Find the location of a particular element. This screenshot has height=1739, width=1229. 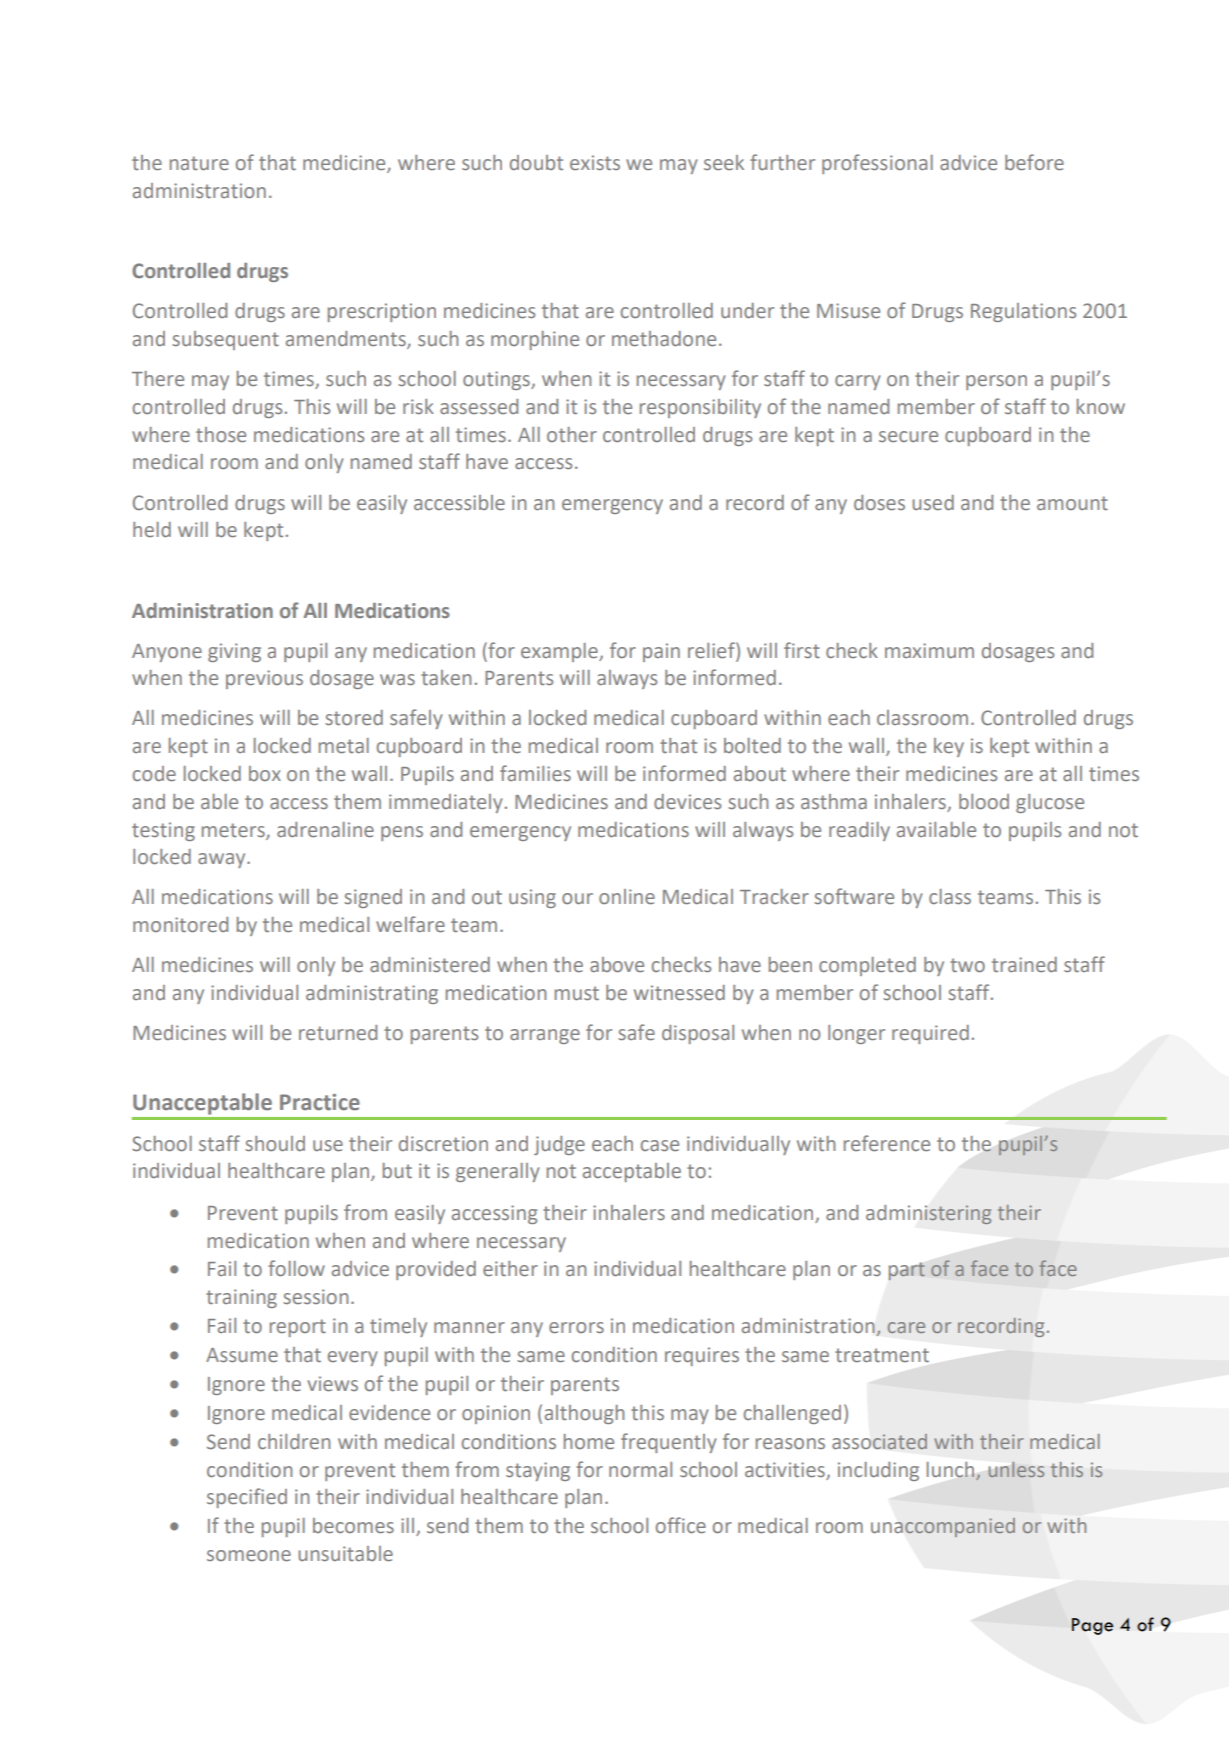

office is located at coordinates (681, 1525).
